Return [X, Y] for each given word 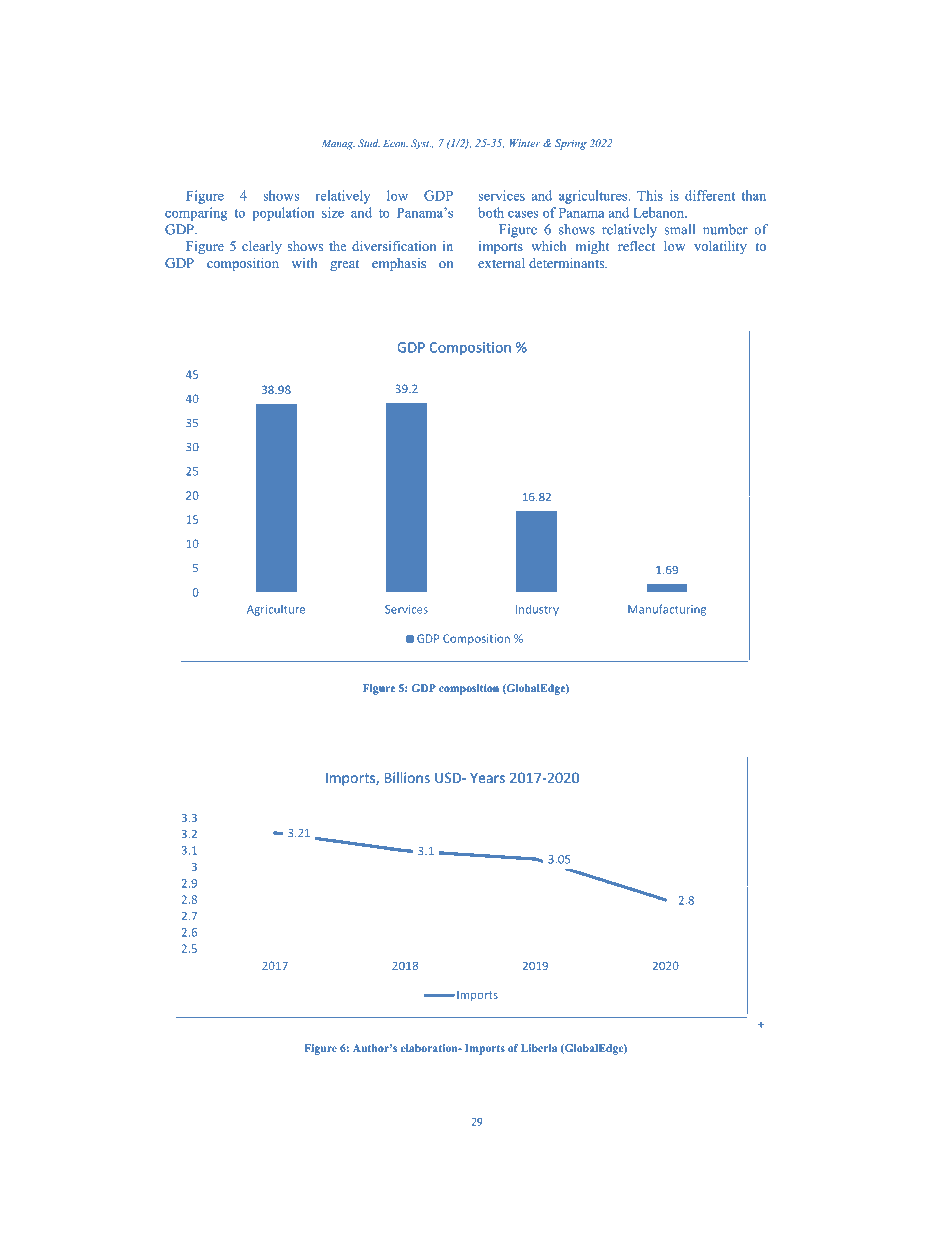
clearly [262, 247]
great [344, 265]
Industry [537, 610]
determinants [568, 263]
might [593, 247]
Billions [407, 777]
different [710, 195]
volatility [720, 247]
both [491, 212]
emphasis [399, 264]
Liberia [539, 1048]
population [283, 214]
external [501, 263]
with [304, 263]
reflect [636, 246]
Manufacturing [667, 610]
